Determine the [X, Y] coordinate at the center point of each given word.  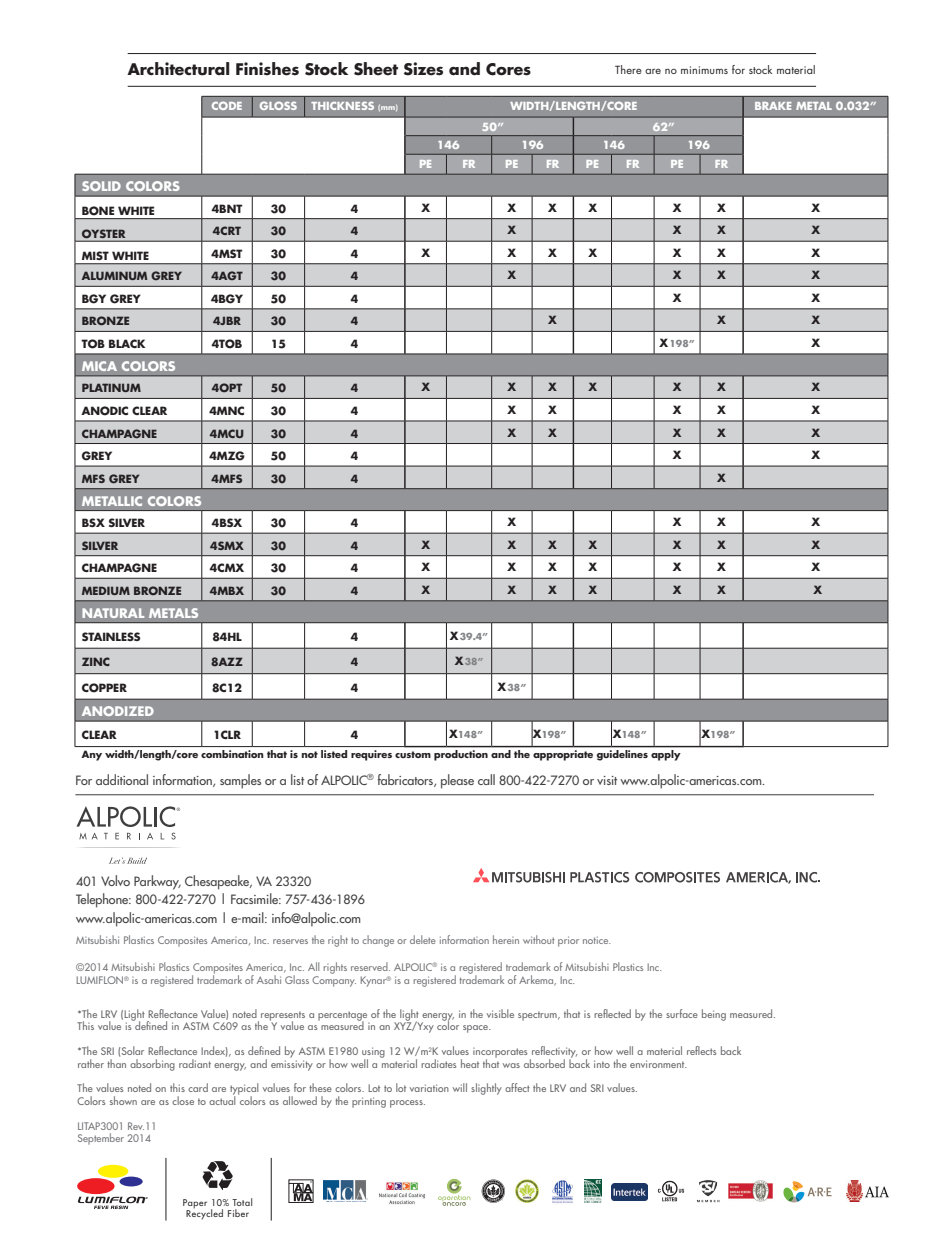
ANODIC [104, 411]
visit [607, 780]
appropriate [563, 755]
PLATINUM [111, 387]
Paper [195, 1205]
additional [122, 779]
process [407, 1104]
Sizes [423, 69]
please [457, 781]
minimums [704, 70]
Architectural [178, 69]
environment [658, 1064]
